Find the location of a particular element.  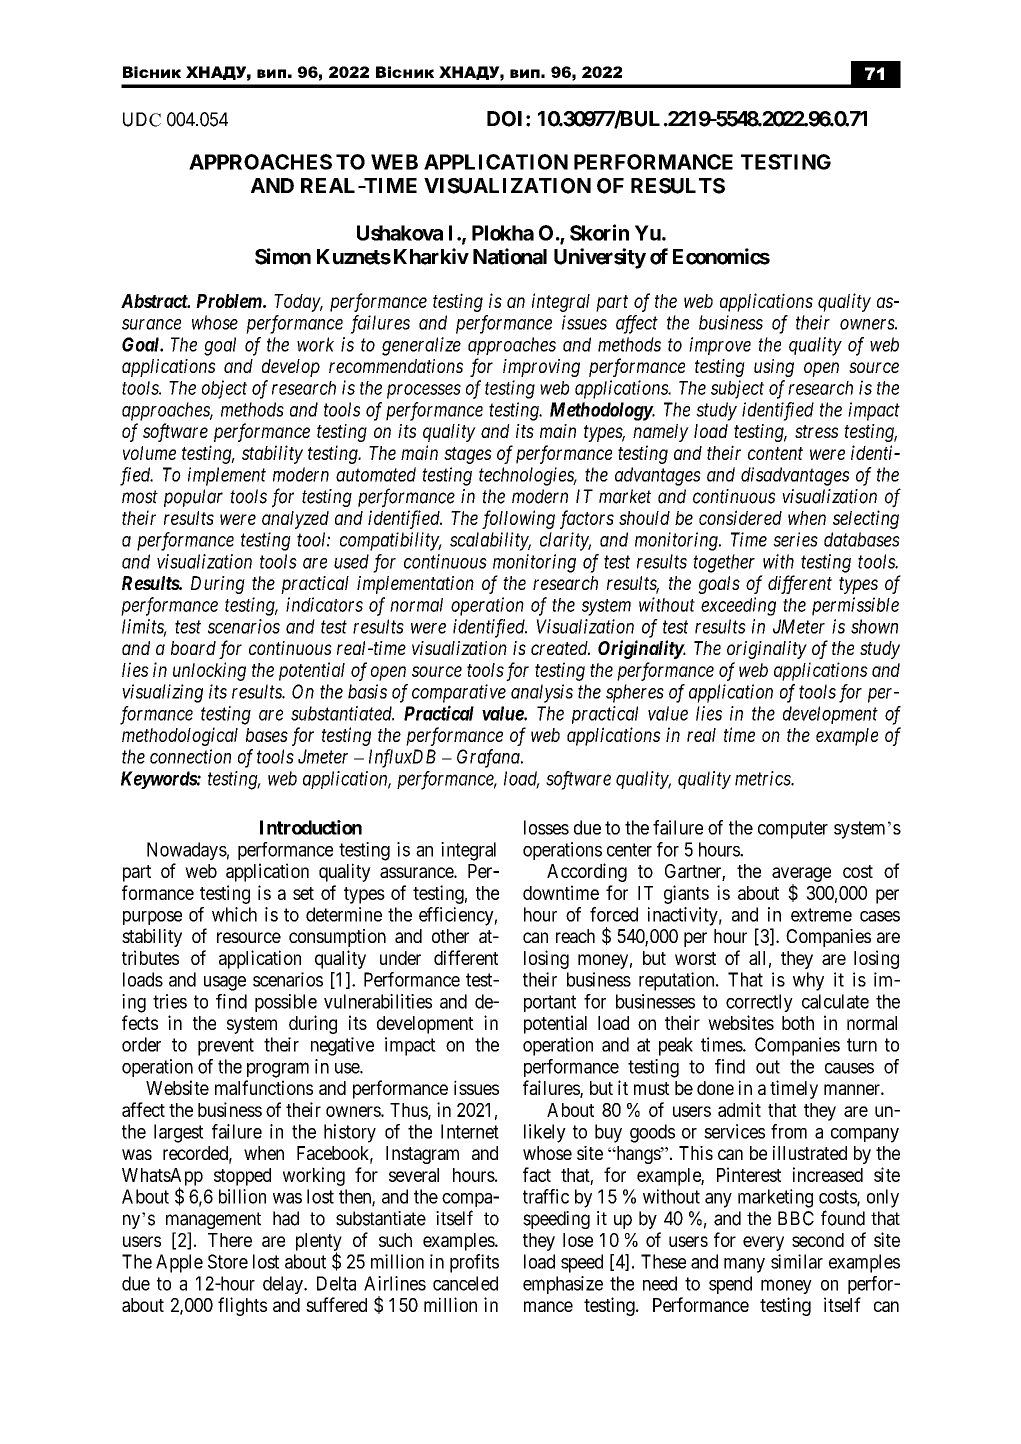

other is located at coordinates (450, 936).
